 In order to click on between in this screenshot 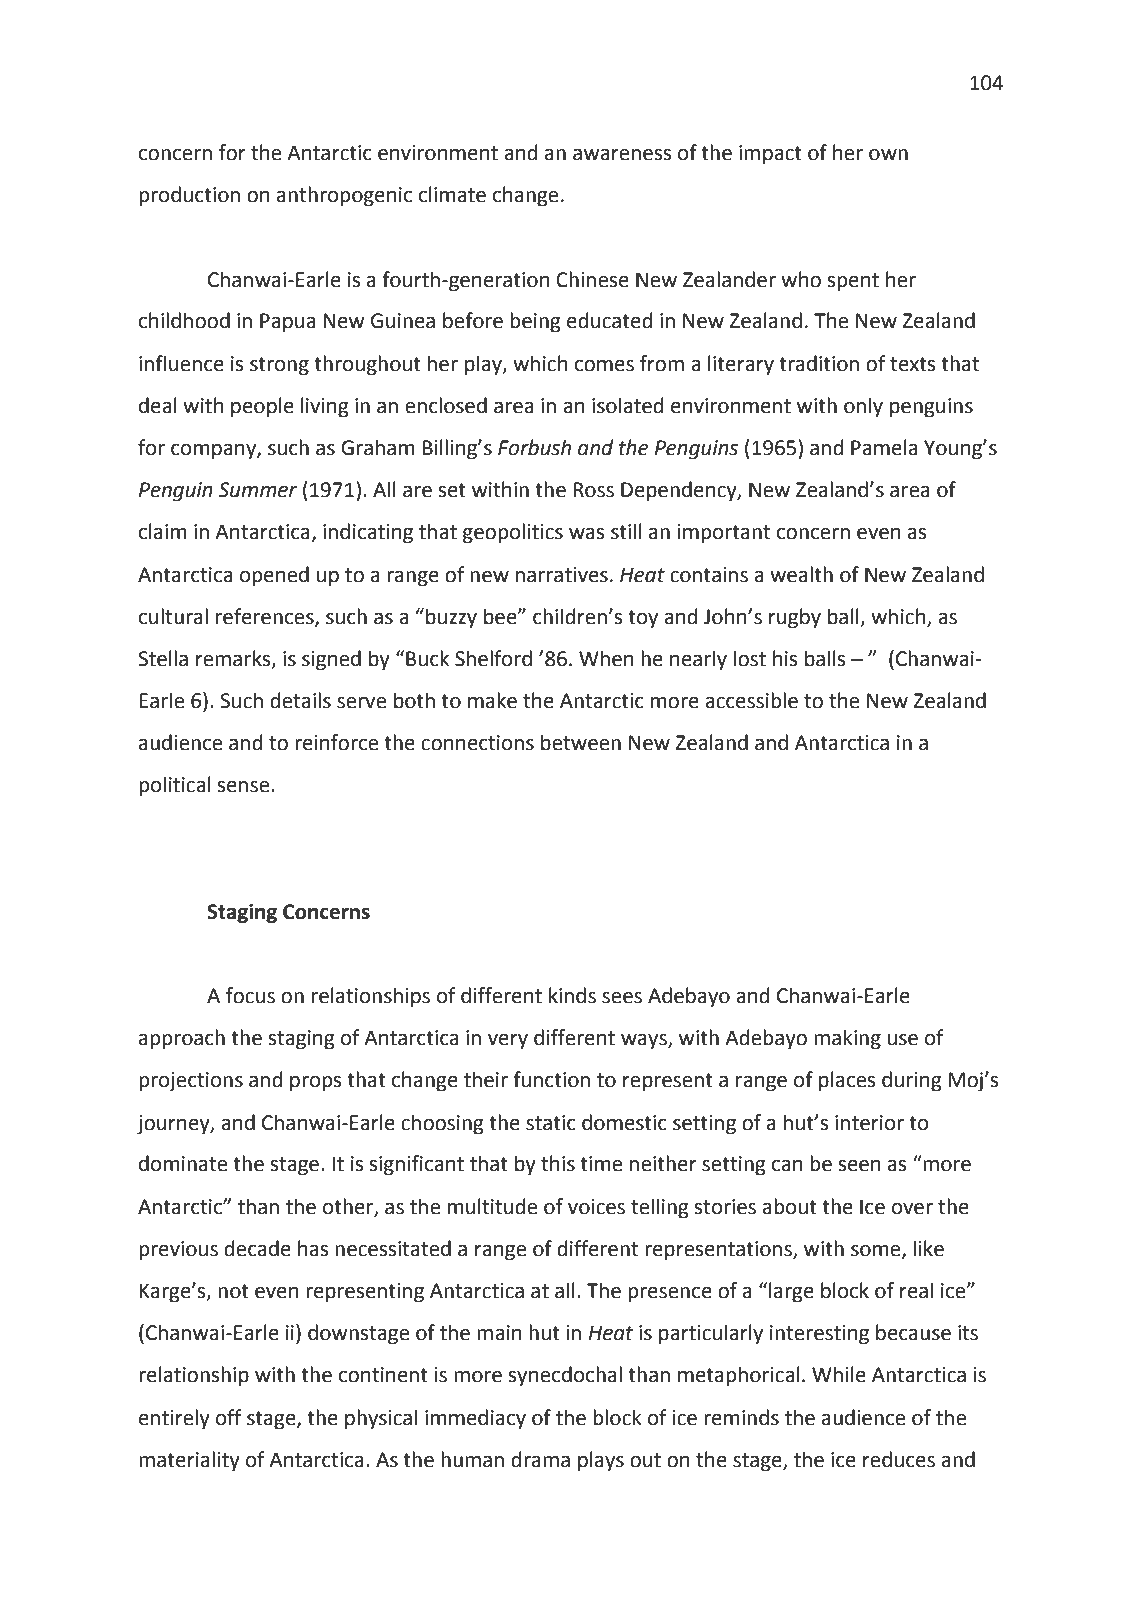, I will do `click(581, 742)`.
